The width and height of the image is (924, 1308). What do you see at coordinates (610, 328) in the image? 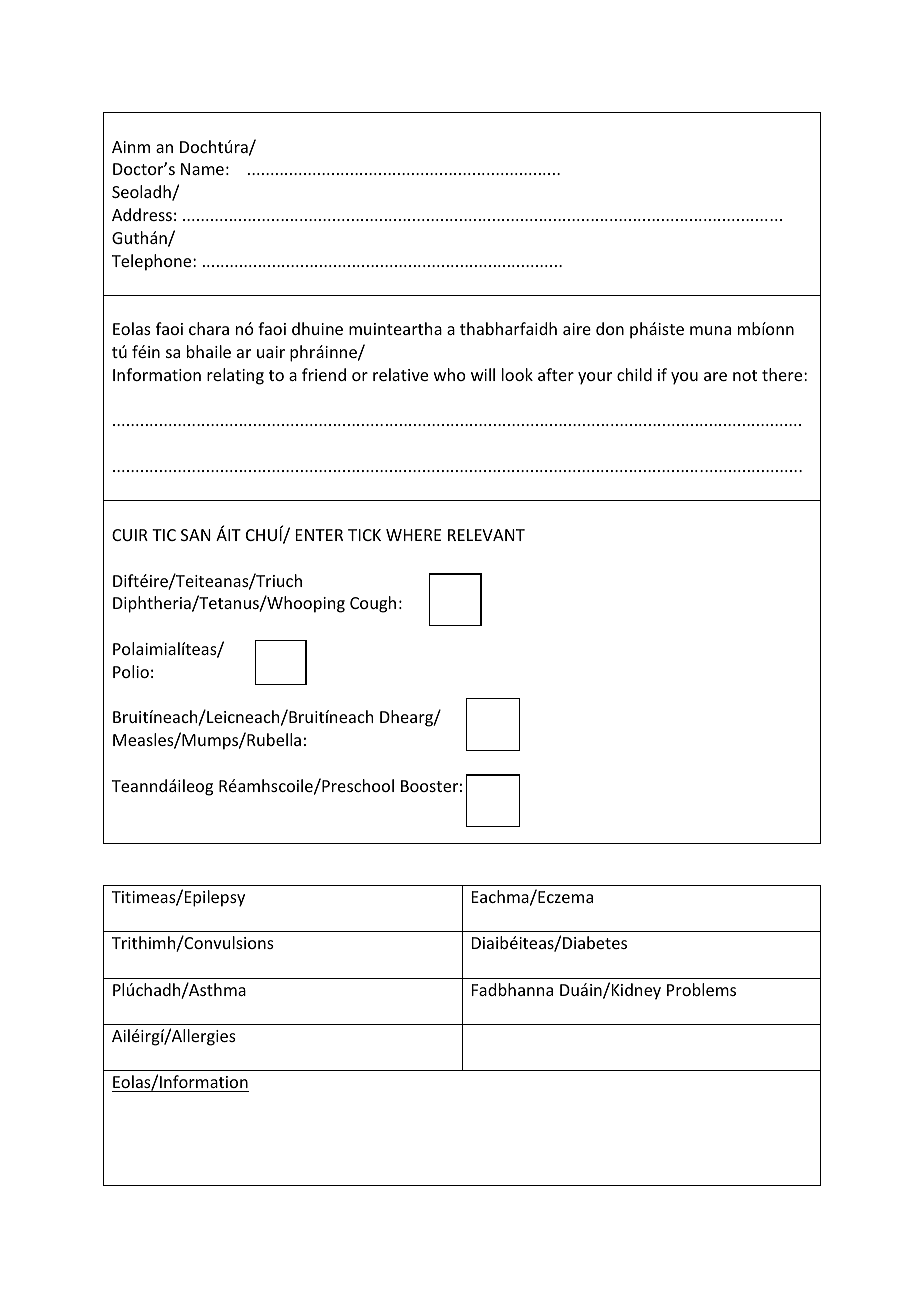
I see `don` at bounding box center [610, 328].
